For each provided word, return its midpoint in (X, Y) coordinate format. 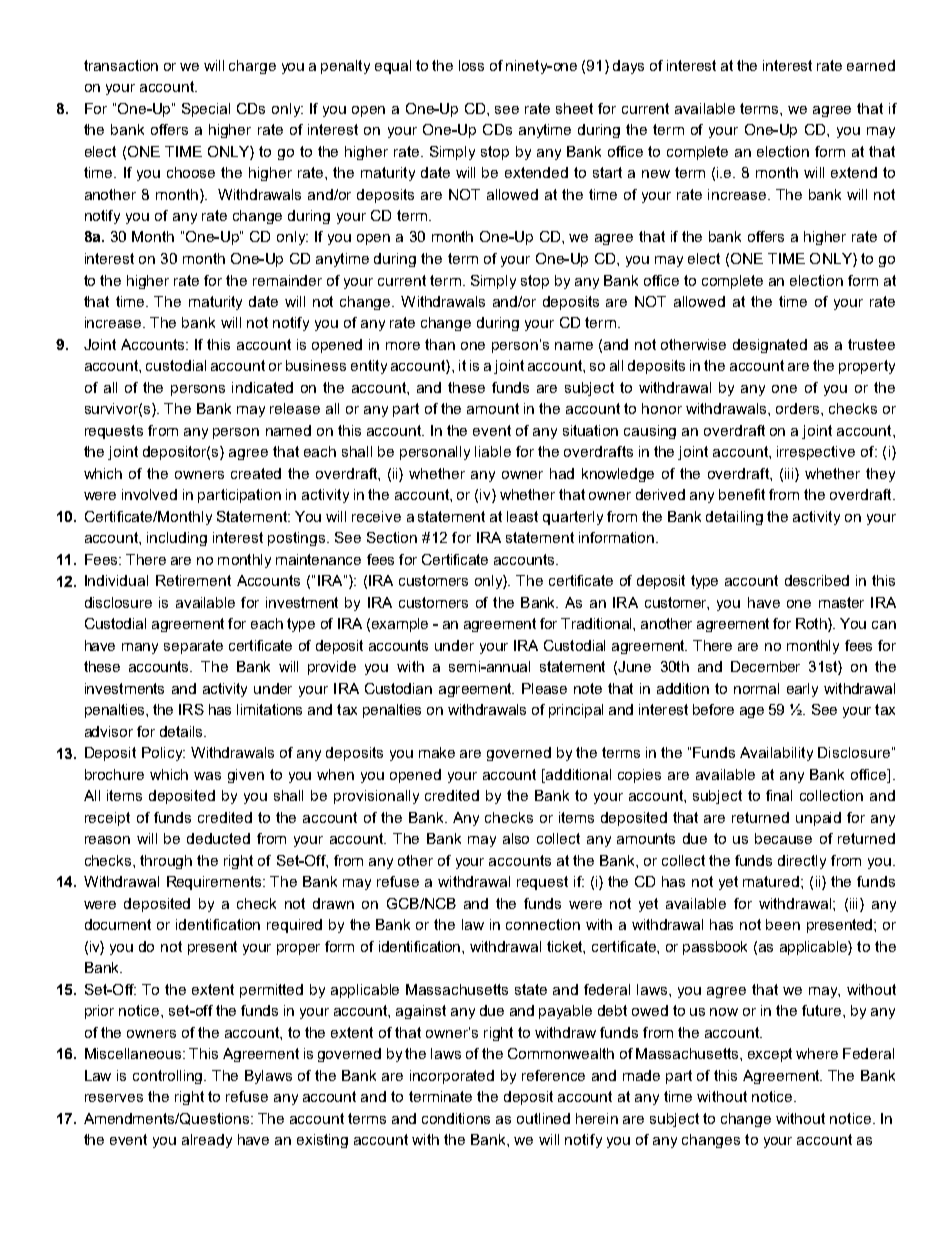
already (207, 1141)
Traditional (597, 623)
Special (206, 110)
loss (471, 65)
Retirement (193, 580)
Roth (812, 625)
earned (871, 65)
